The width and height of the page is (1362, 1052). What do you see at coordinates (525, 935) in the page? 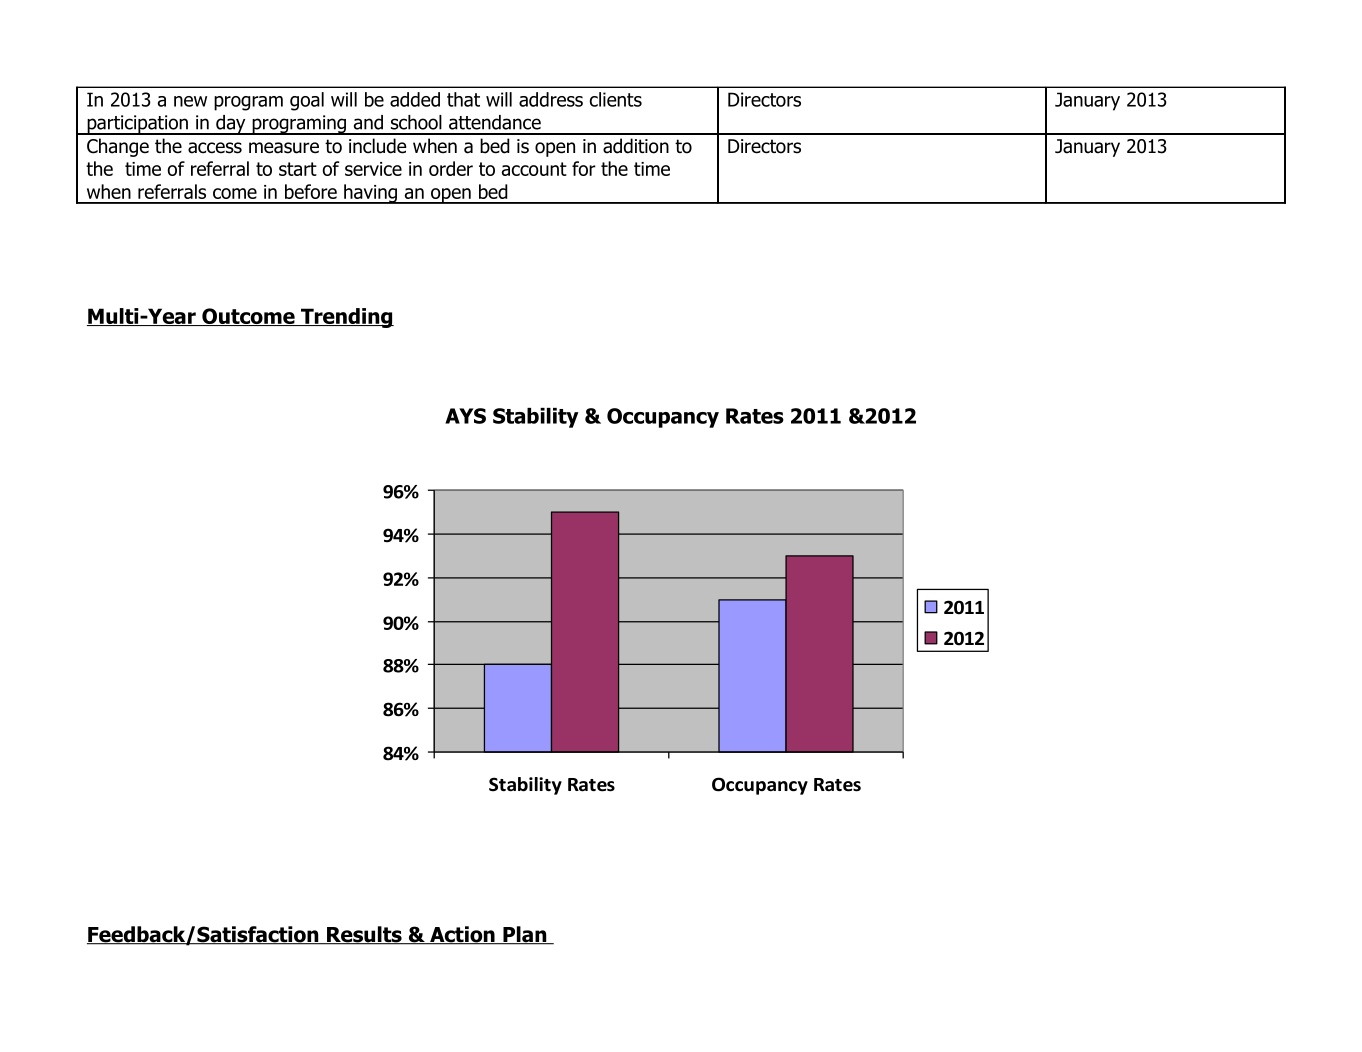
I see `Plan` at bounding box center [525, 935].
